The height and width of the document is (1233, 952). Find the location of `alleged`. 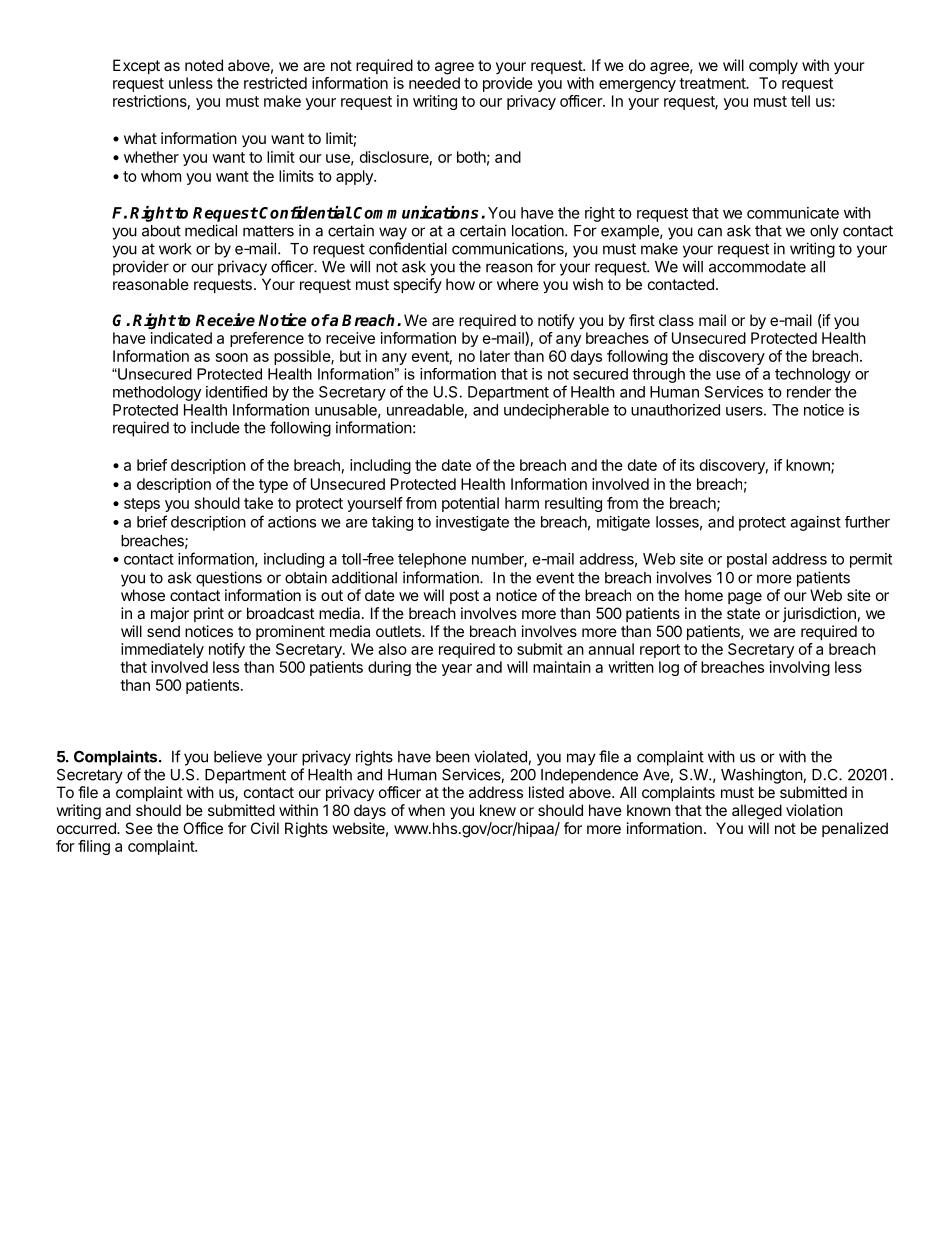

alleged is located at coordinates (757, 812).
